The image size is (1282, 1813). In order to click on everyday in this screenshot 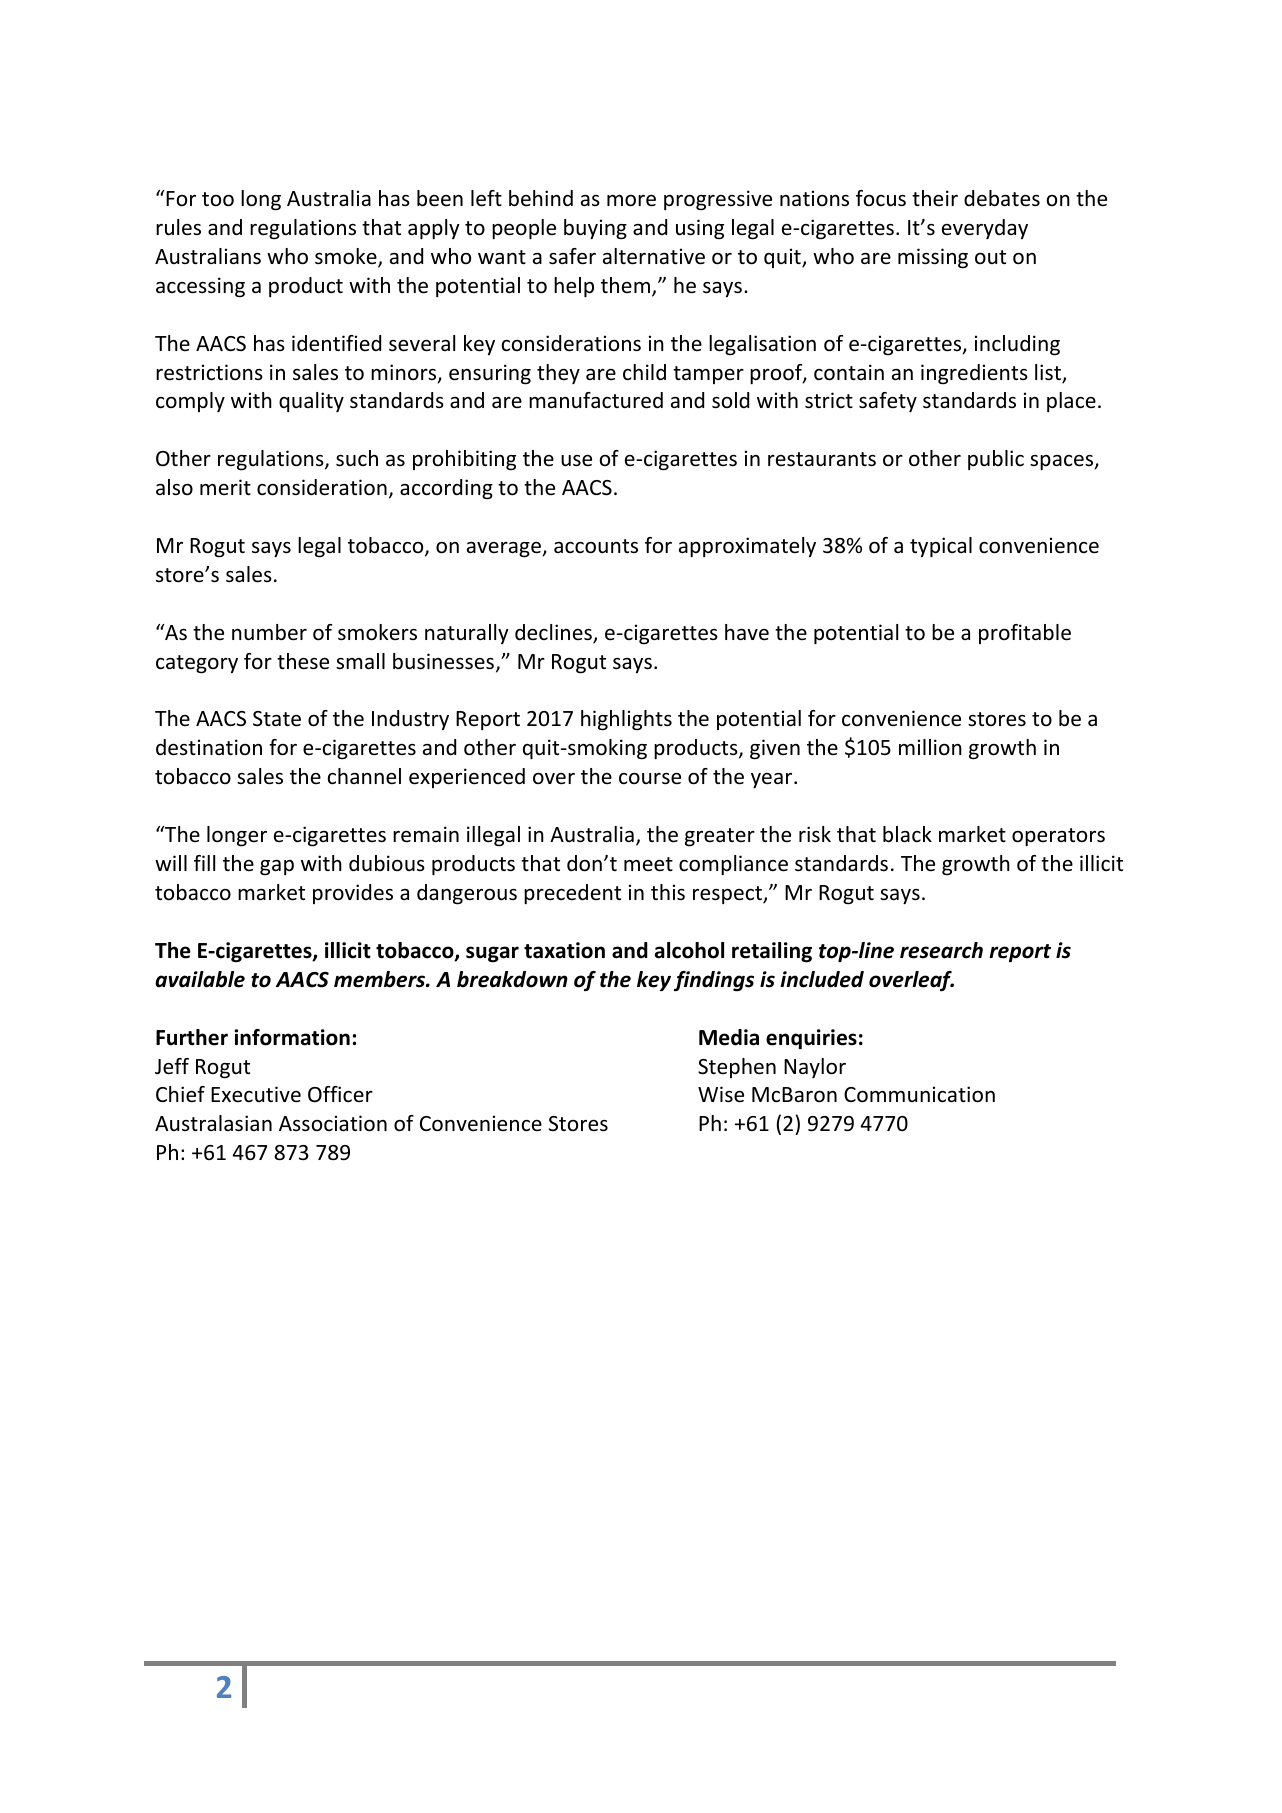, I will do `click(985, 229)`.
